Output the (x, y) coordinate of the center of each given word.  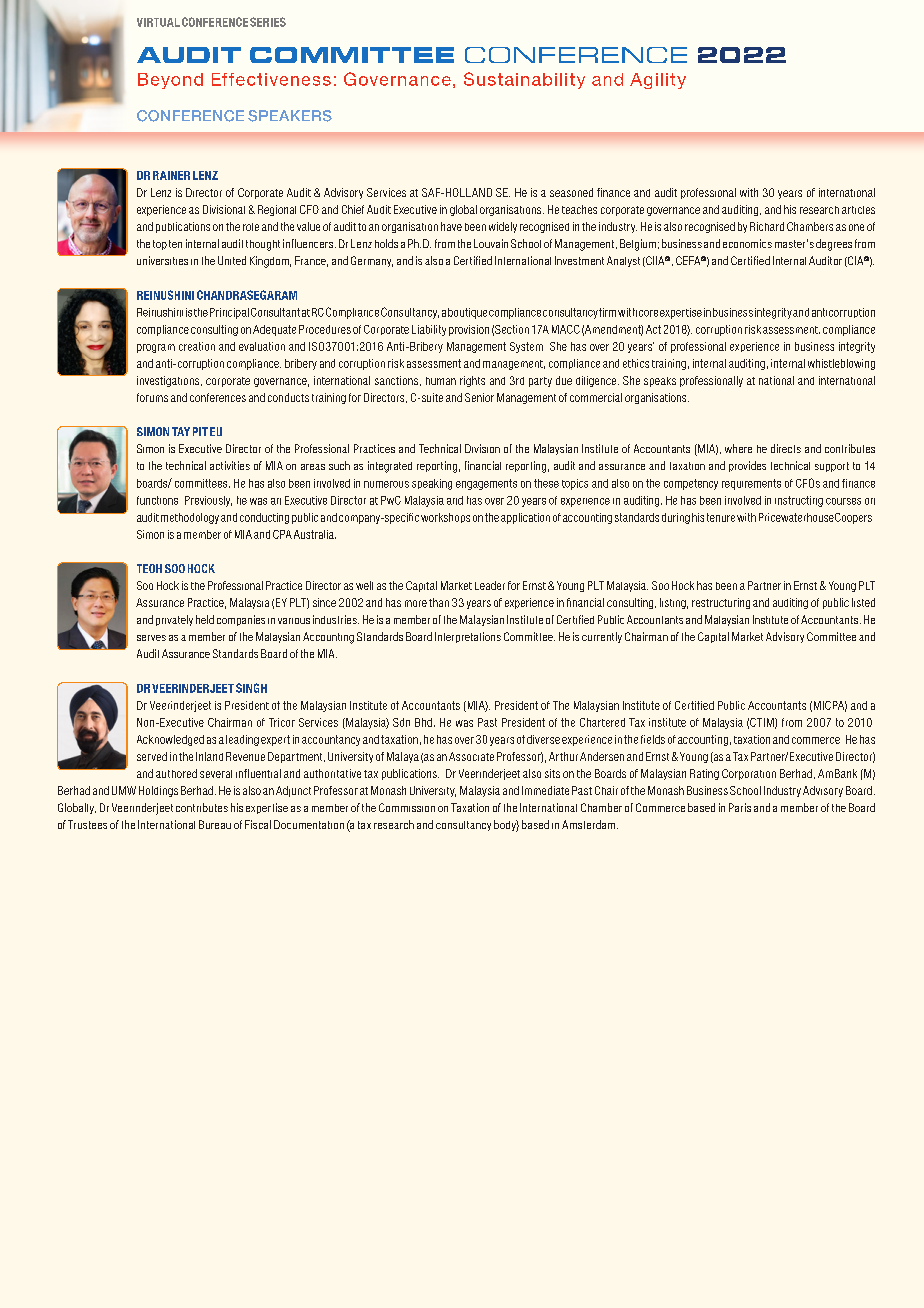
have (451, 226)
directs (786, 448)
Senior (479, 397)
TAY (181, 431)
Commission (407, 807)
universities (162, 260)
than (439, 602)
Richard (767, 226)
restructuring (721, 603)
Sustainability (524, 80)
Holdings (158, 791)
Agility (658, 81)
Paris (740, 807)
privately (174, 620)
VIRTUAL (158, 22)
